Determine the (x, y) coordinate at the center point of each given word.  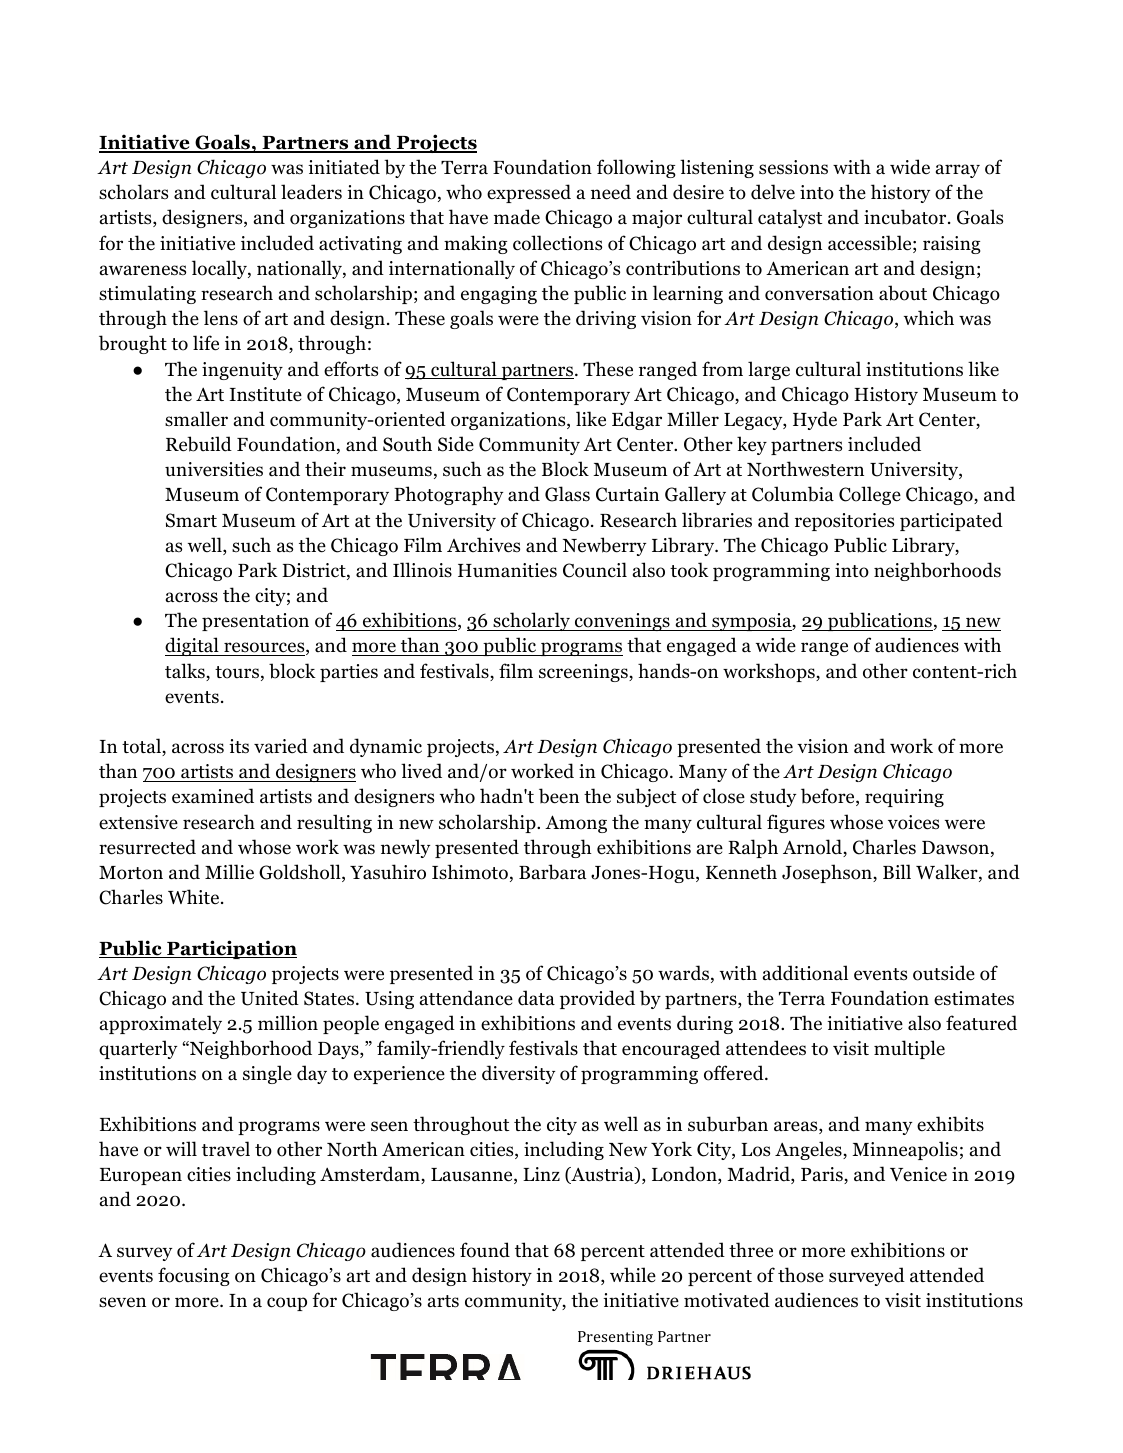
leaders (311, 192)
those (801, 1275)
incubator (906, 217)
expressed (529, 193)
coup (287, 1304)
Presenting (615, 1338)
